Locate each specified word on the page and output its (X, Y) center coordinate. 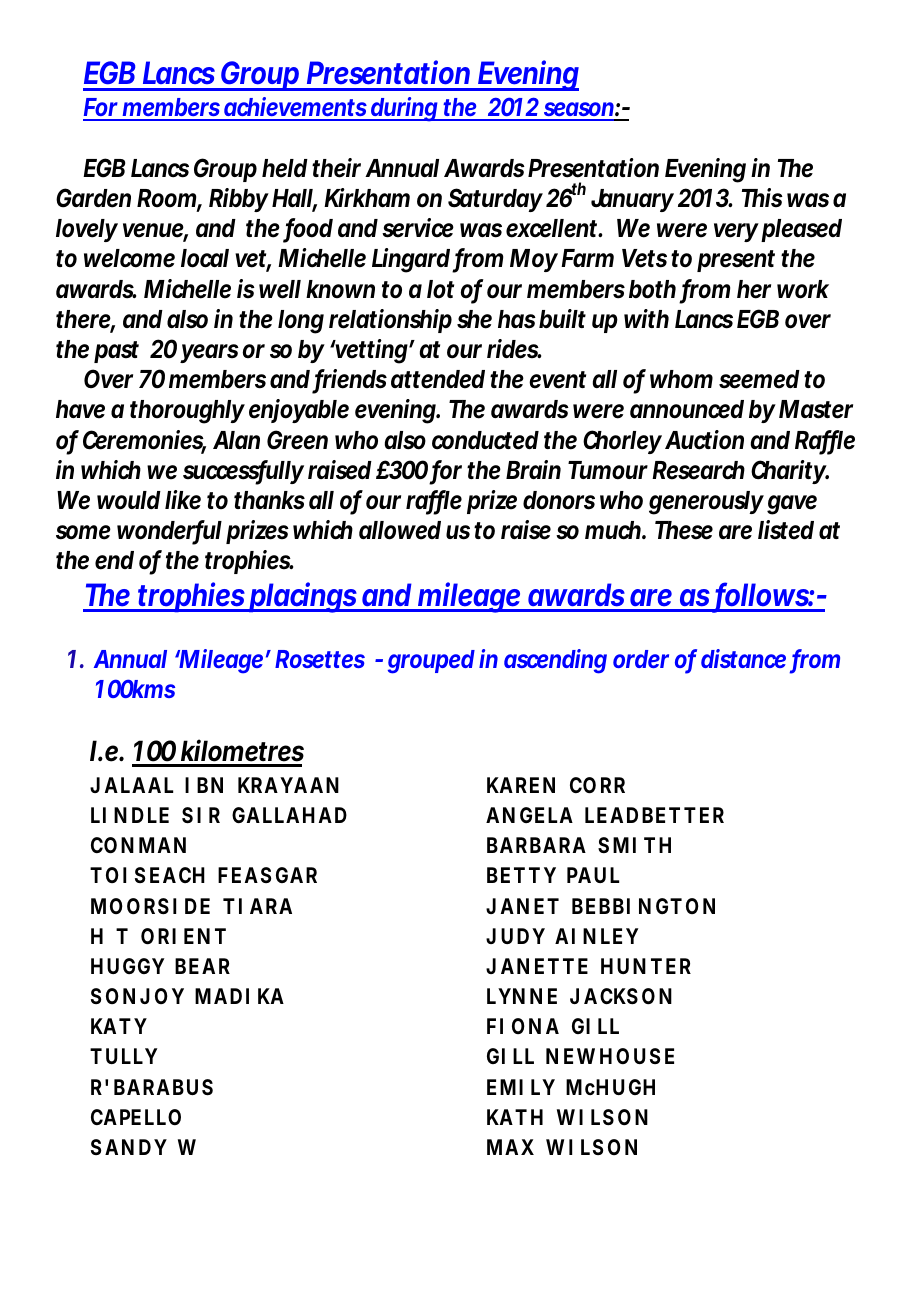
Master (816, 409)
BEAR (202, 966)
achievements (294, 108)
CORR (597, 785)
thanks (269, 500)
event (557, 380)
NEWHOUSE (610, 1056)
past (116, 352)
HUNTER (646, 966)
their (336, 168)
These (684, 530)
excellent (551, 228)
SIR (201, 815)
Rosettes (320, 659)
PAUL (593, 875)
